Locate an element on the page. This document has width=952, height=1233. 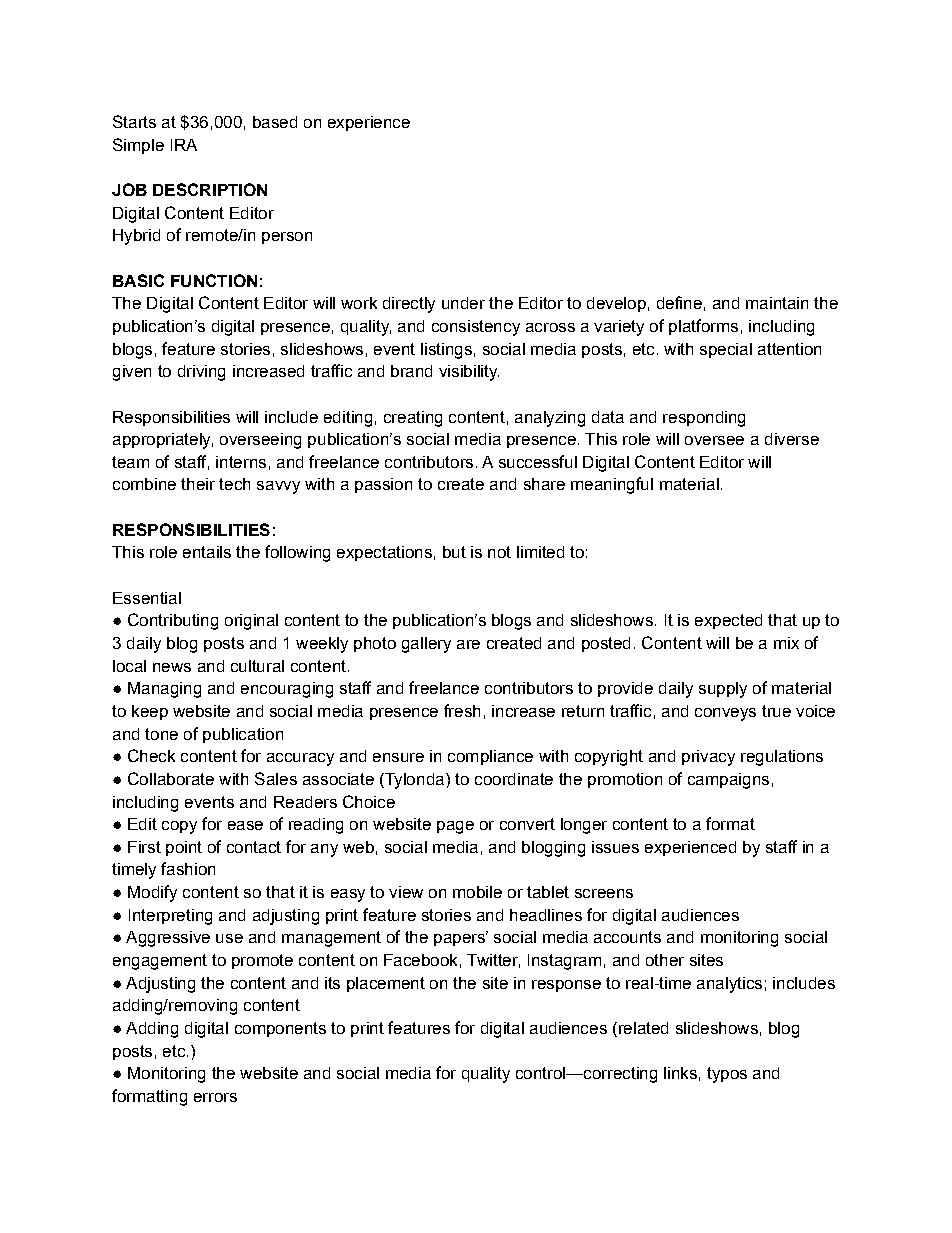
expected is located at coordinates (728, 621).
